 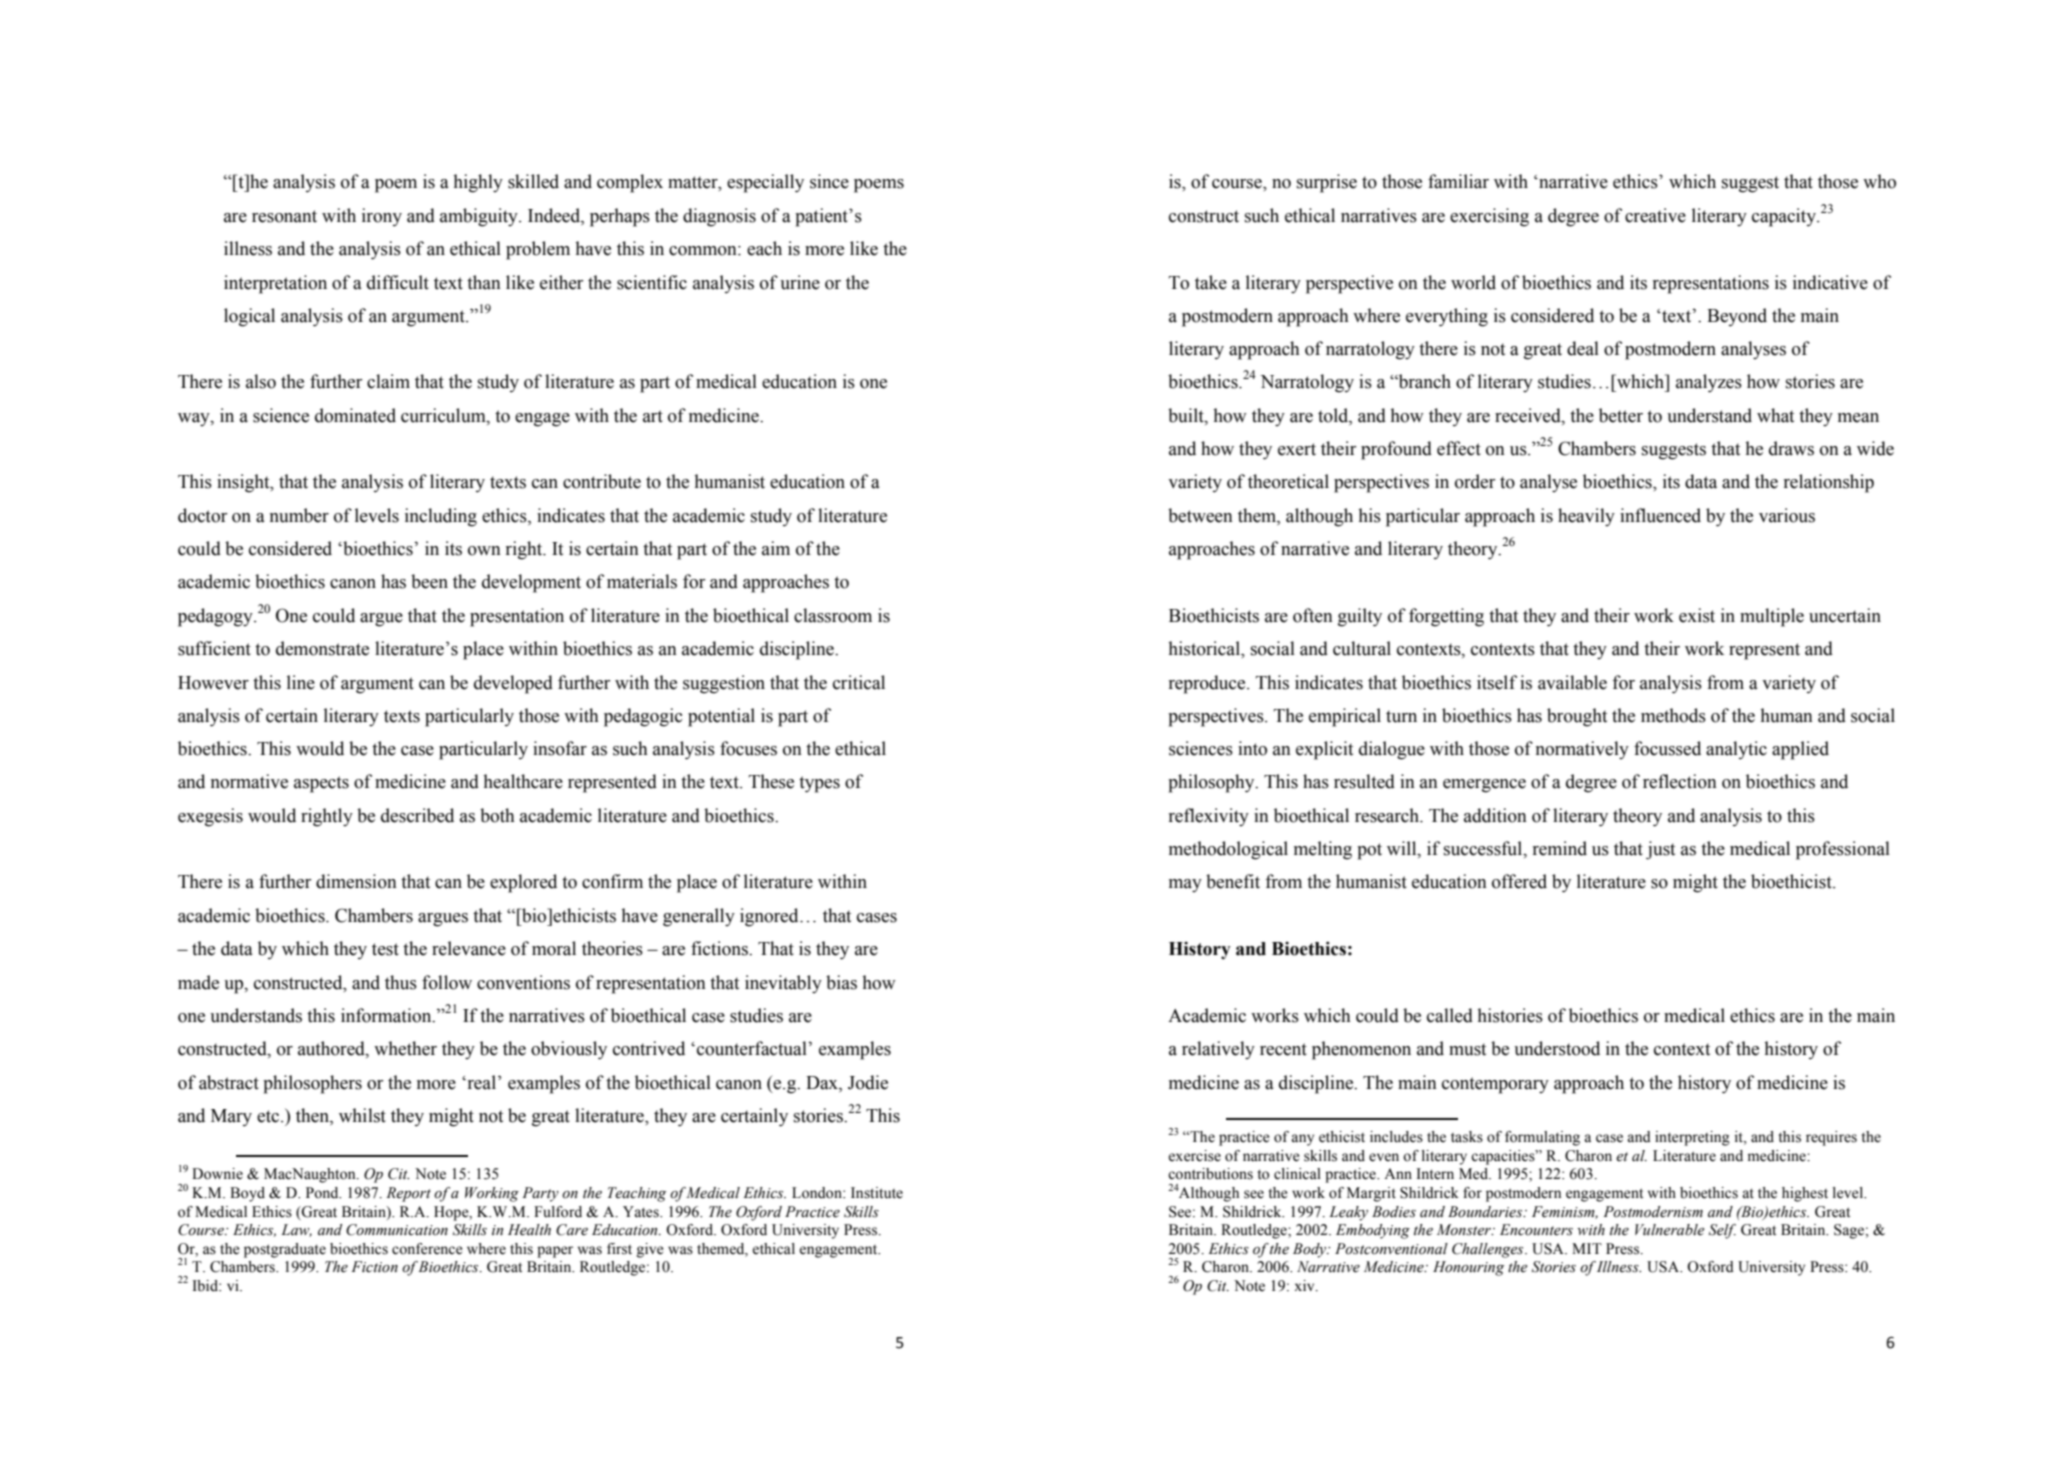 I want to click on bias, so click(x=841, y=982).
